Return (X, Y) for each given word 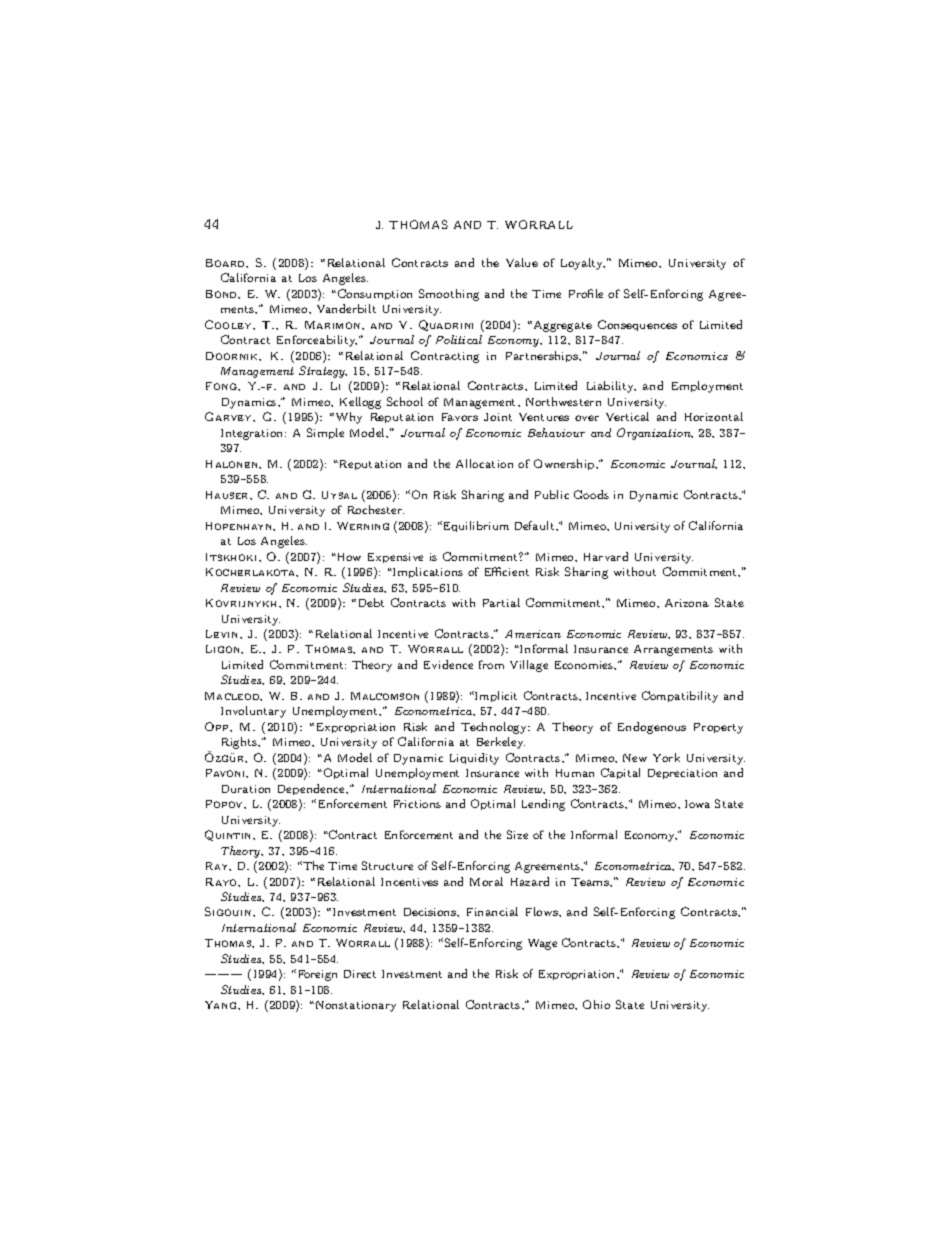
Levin (223, 634)
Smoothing (449, 295)
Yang (222, 1005)
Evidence (448, 664)
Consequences (637, 325)
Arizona (687, 603)
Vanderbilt (346, 308)
